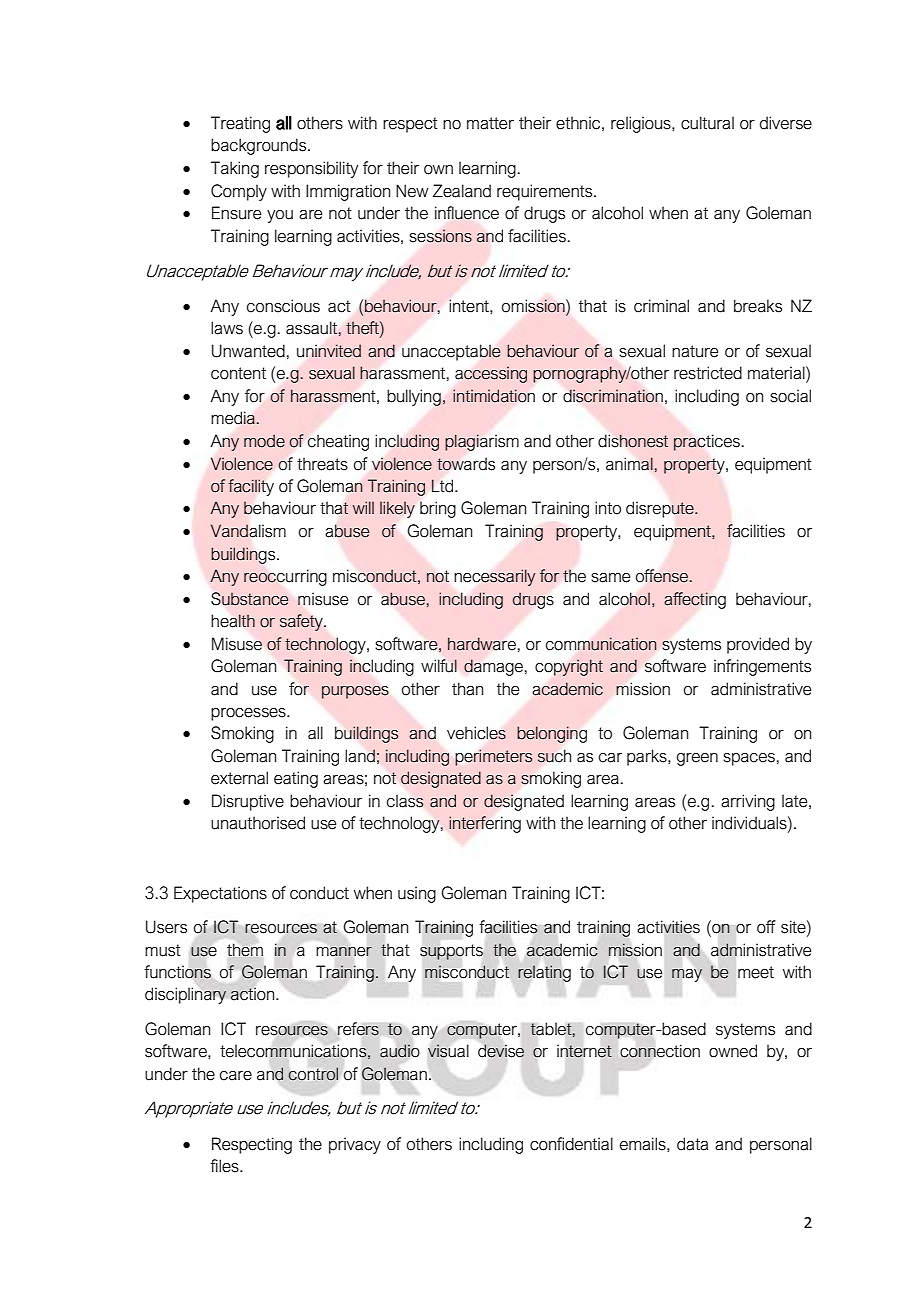 The height and width of the image is (1308, 924). What do you see at coordinates (490, 123) in the image?
I see `matter` at bounding box center [490, 123].
